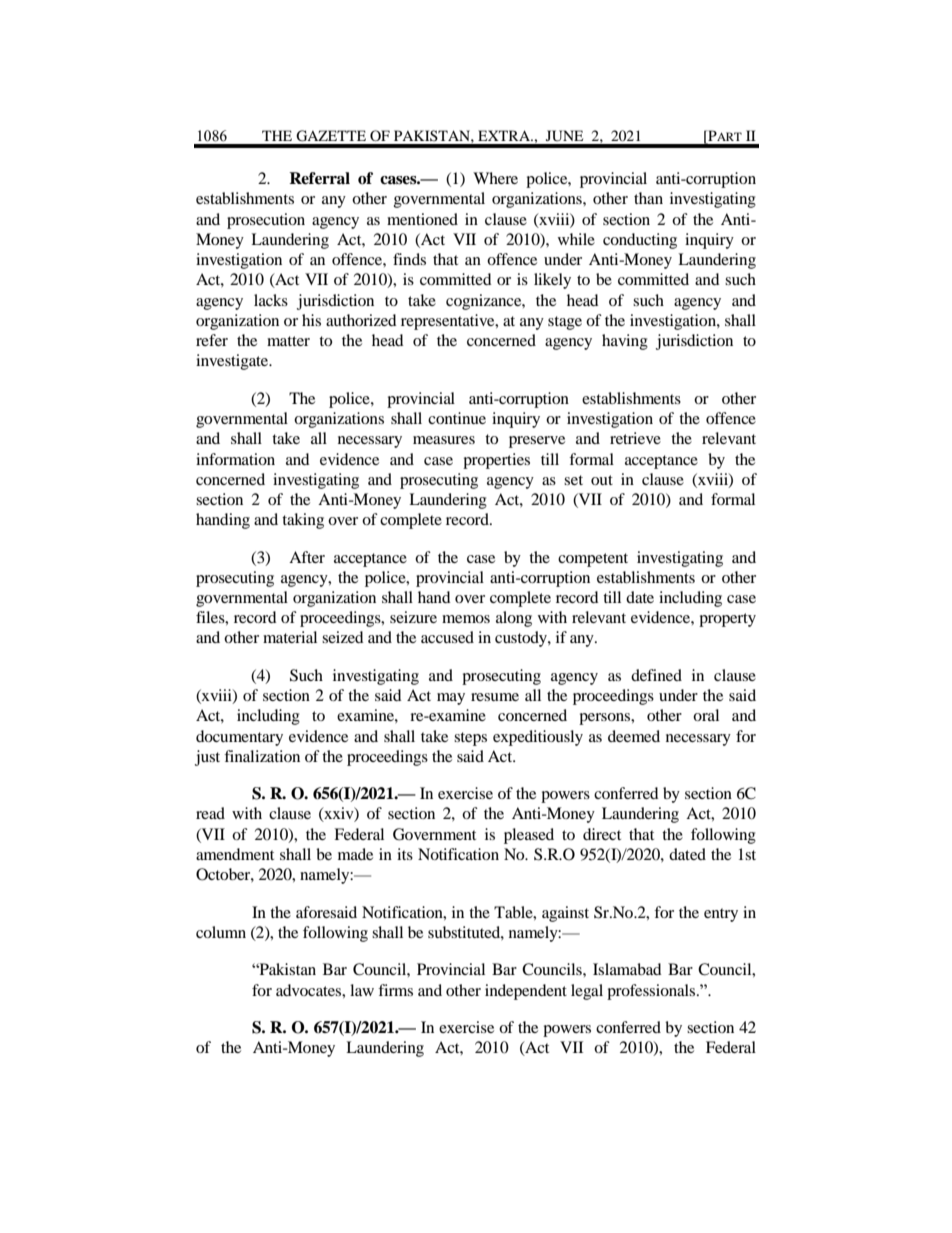 Image resolution: width=952 pixels, height=1233 pixels. I want to click on column, so click(221, 932).
